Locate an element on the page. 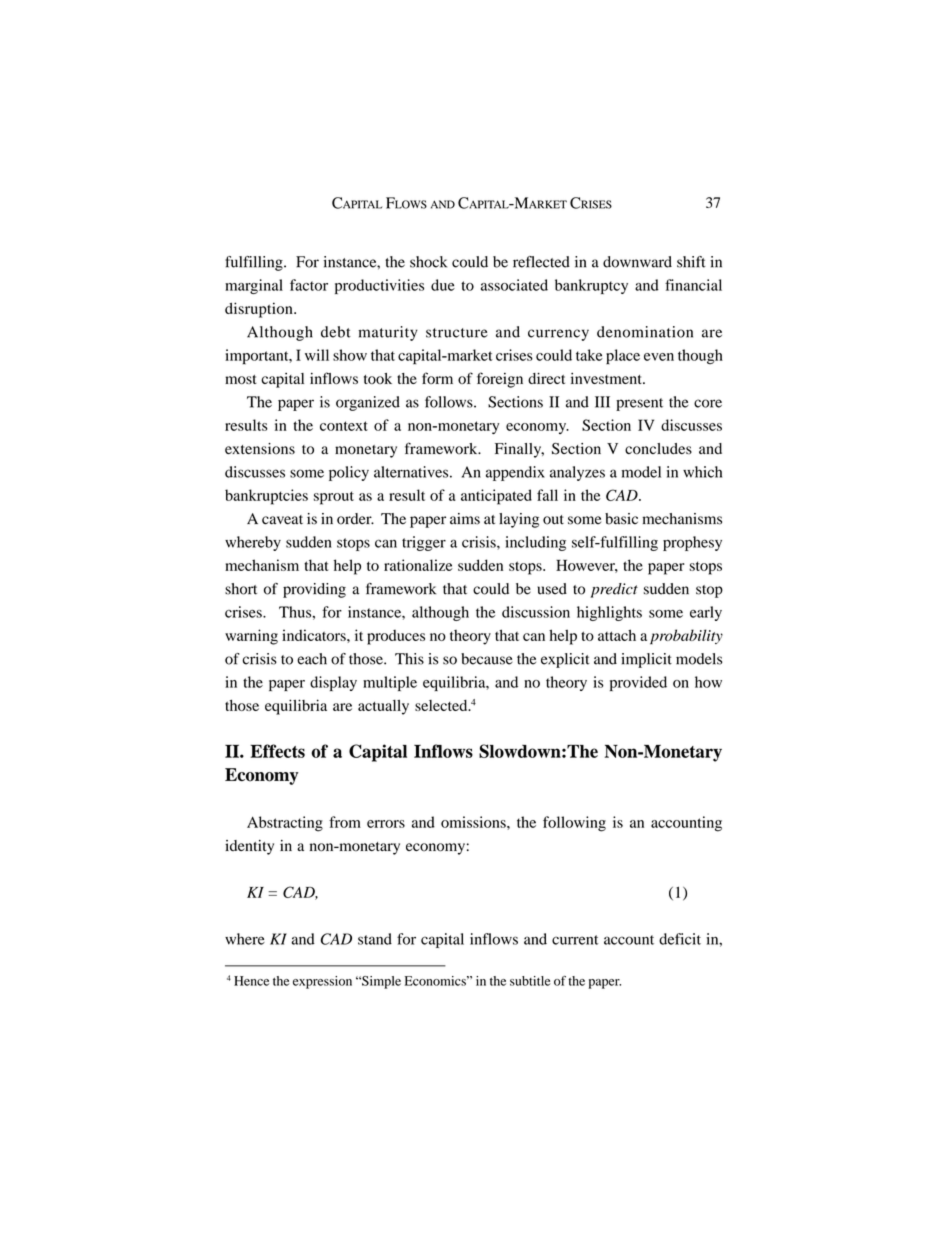 This image has height=1233, width=952. factor is located at coordinates (309, 285).
